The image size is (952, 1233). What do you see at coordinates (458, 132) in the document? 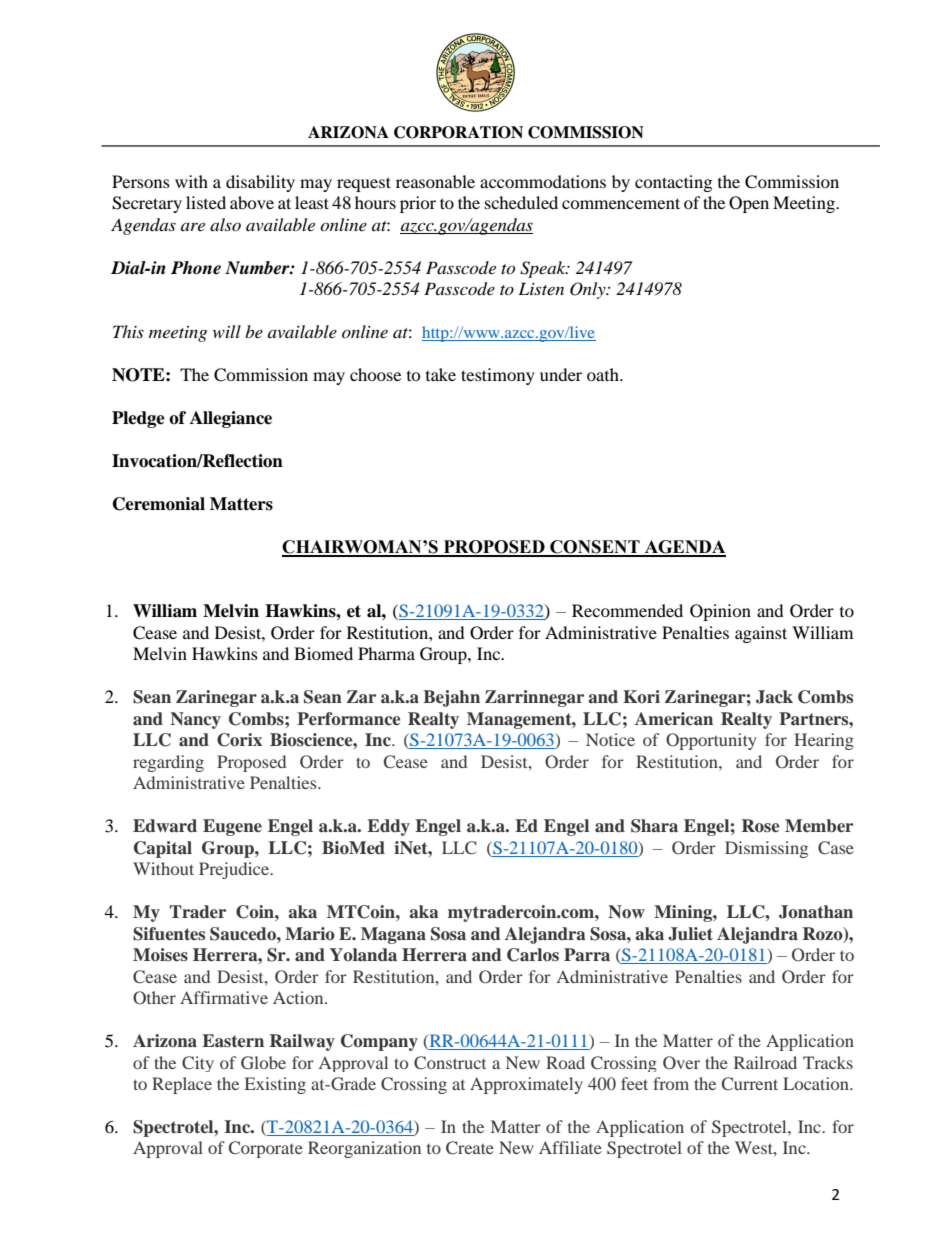
I see `CORPORATION` at bounding box center [458, 132].
